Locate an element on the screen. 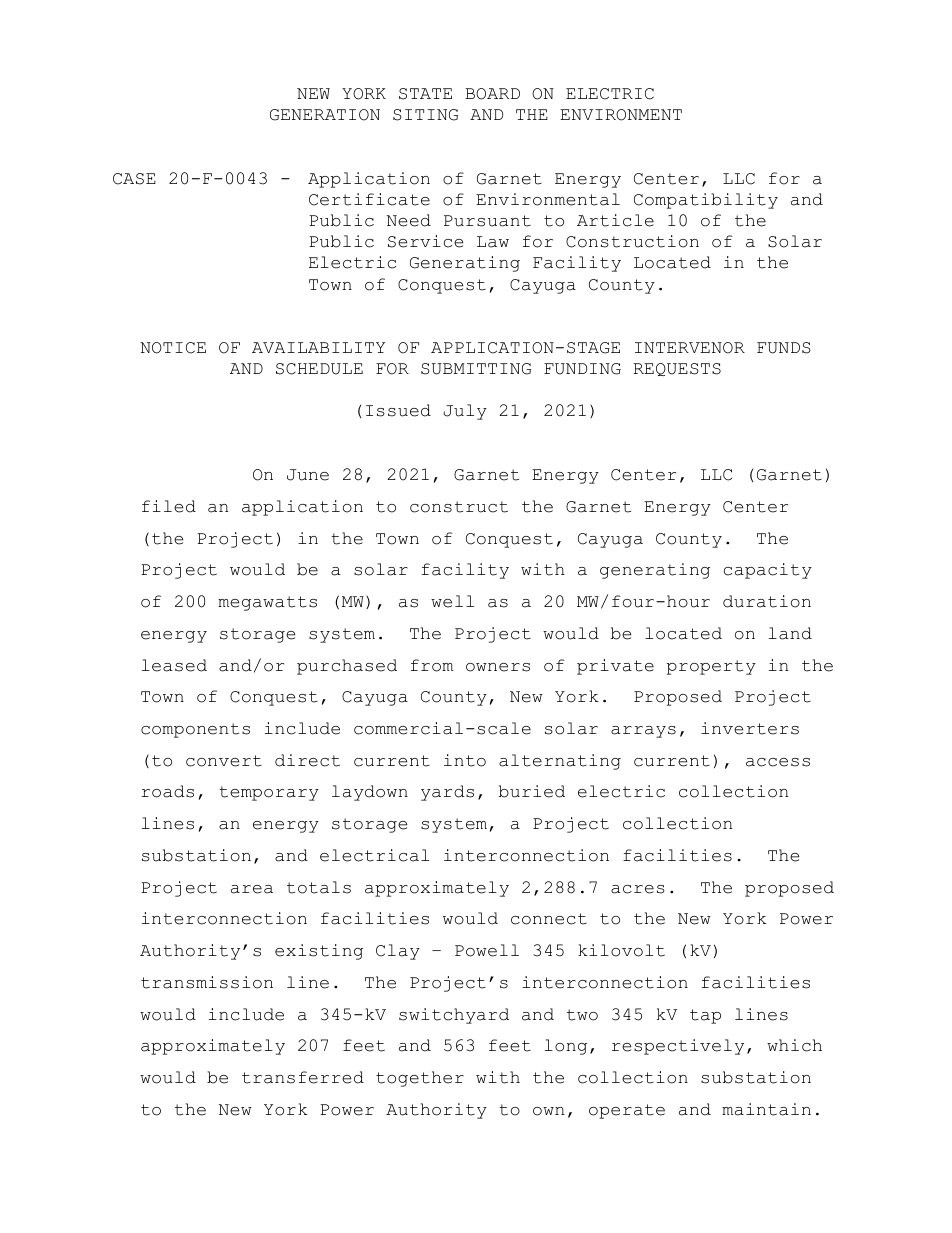 The width and height of the screenshot is (952, 1233). Compatibility is located at coordinates (706, 201).
